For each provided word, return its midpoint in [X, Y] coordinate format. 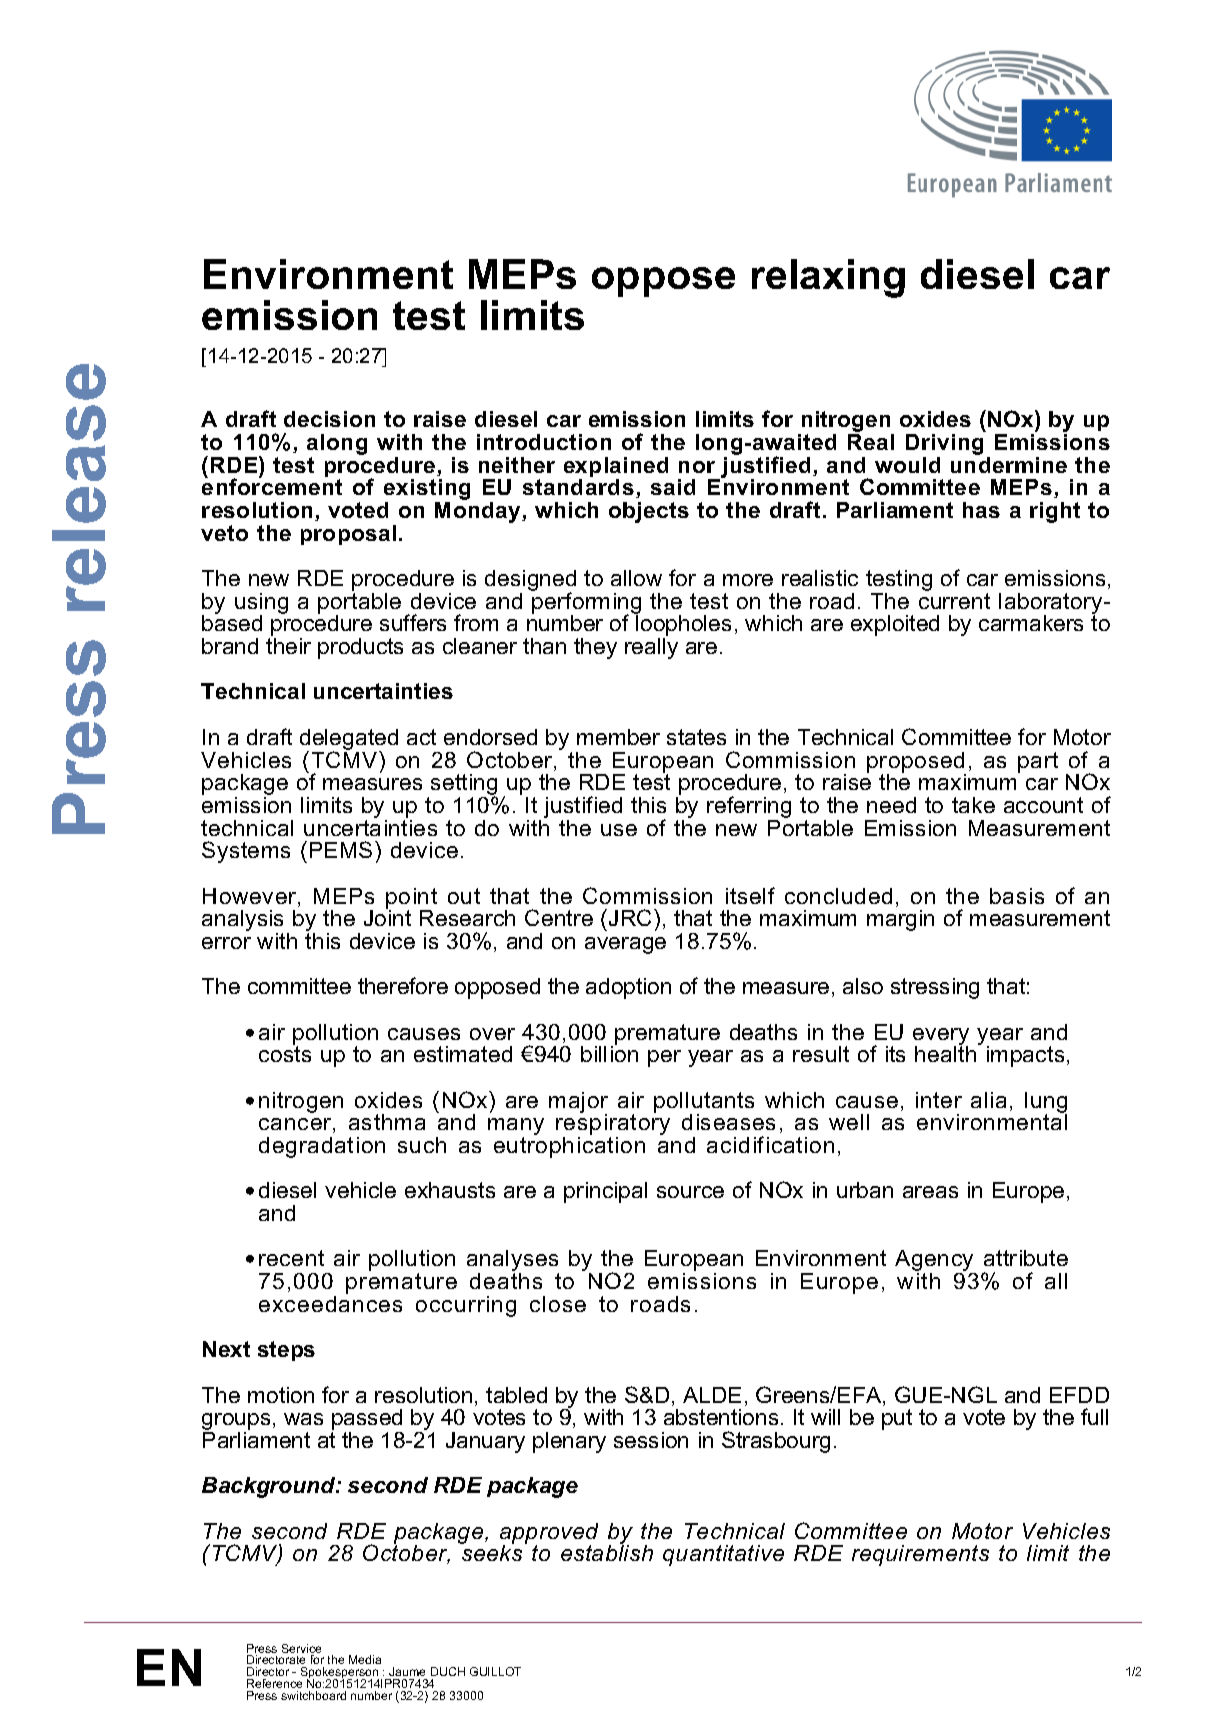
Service [301, 1650]
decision [329, 419]
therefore [403, 985]
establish [607, 1552]
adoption [628, 988]
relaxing [828, 278]
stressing [935, 988]
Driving [944, 446]
